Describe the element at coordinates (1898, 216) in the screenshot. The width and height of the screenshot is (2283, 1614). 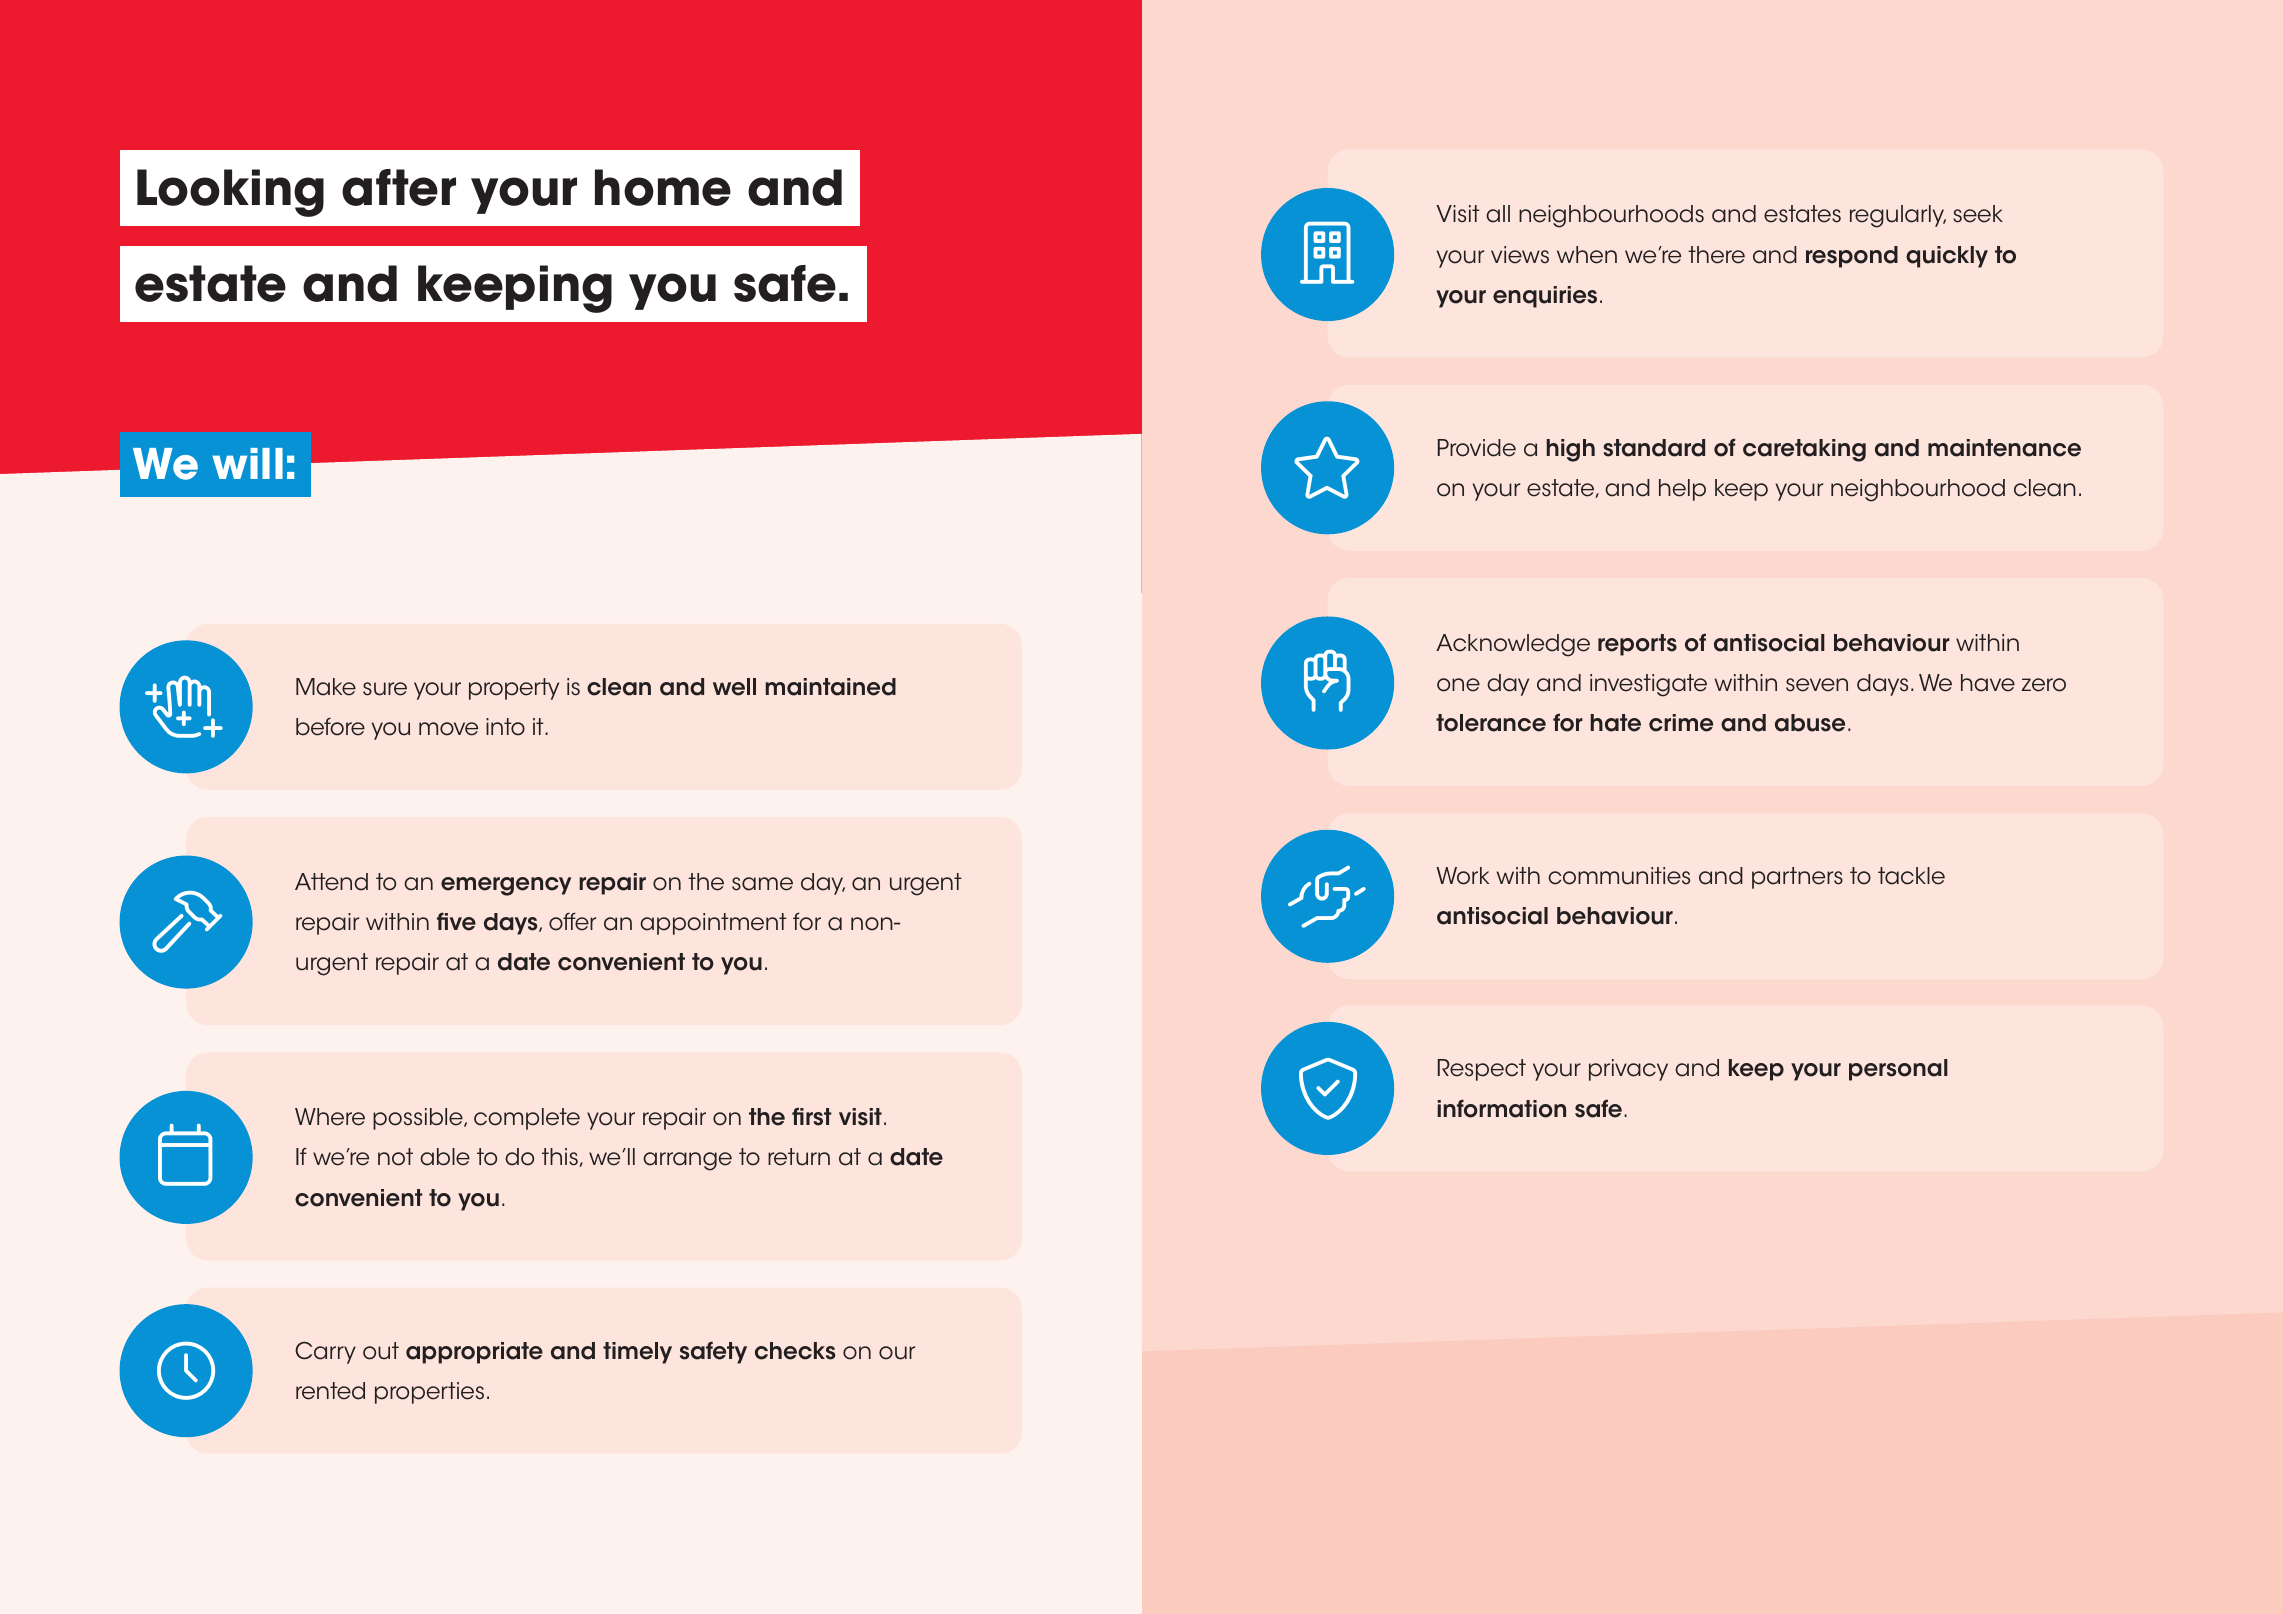
I see `regularly` at that location.
